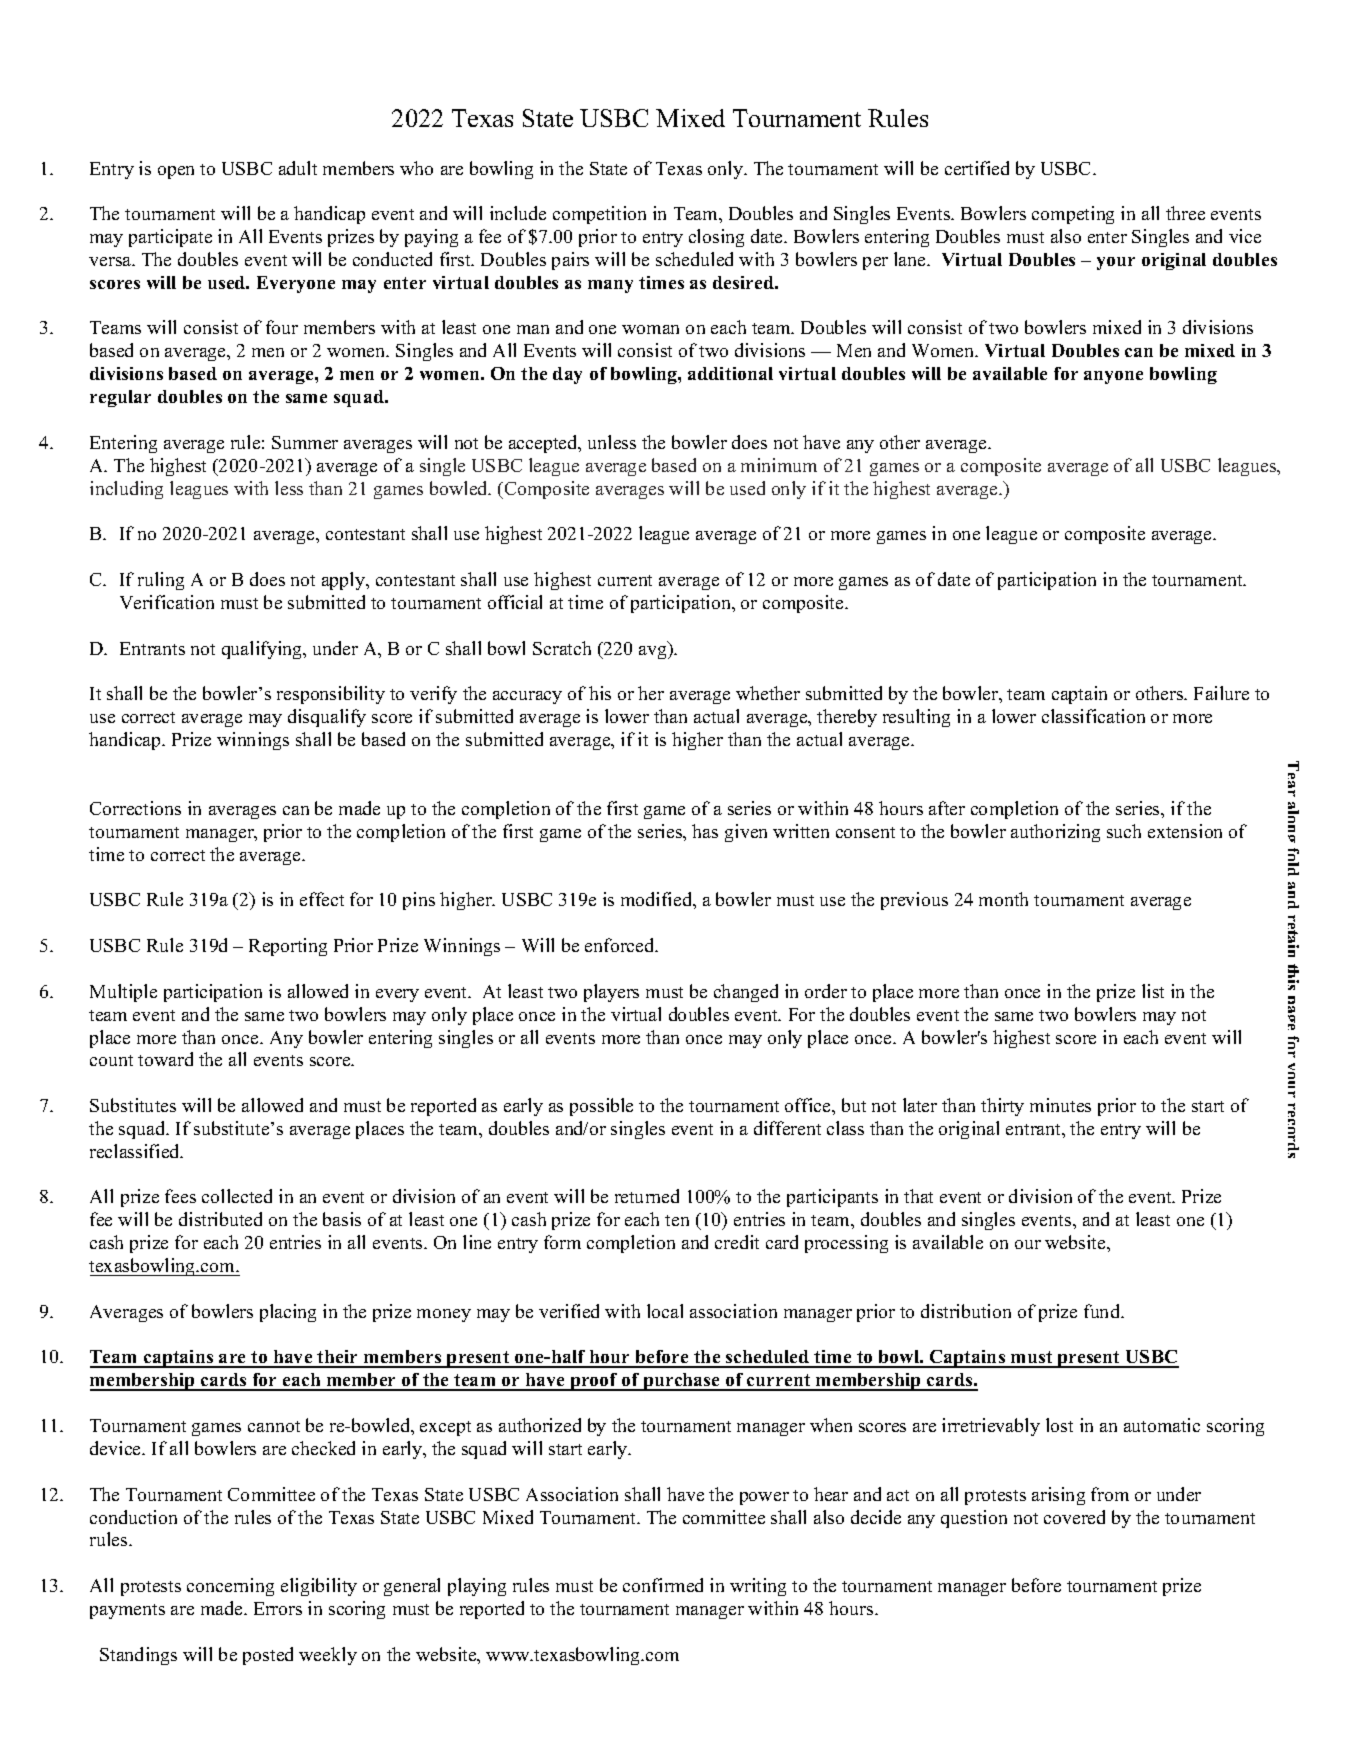  What do you see at coordinates (278, 1608) in the document?
I see `Errors` at bounding box center [278, 1608].
